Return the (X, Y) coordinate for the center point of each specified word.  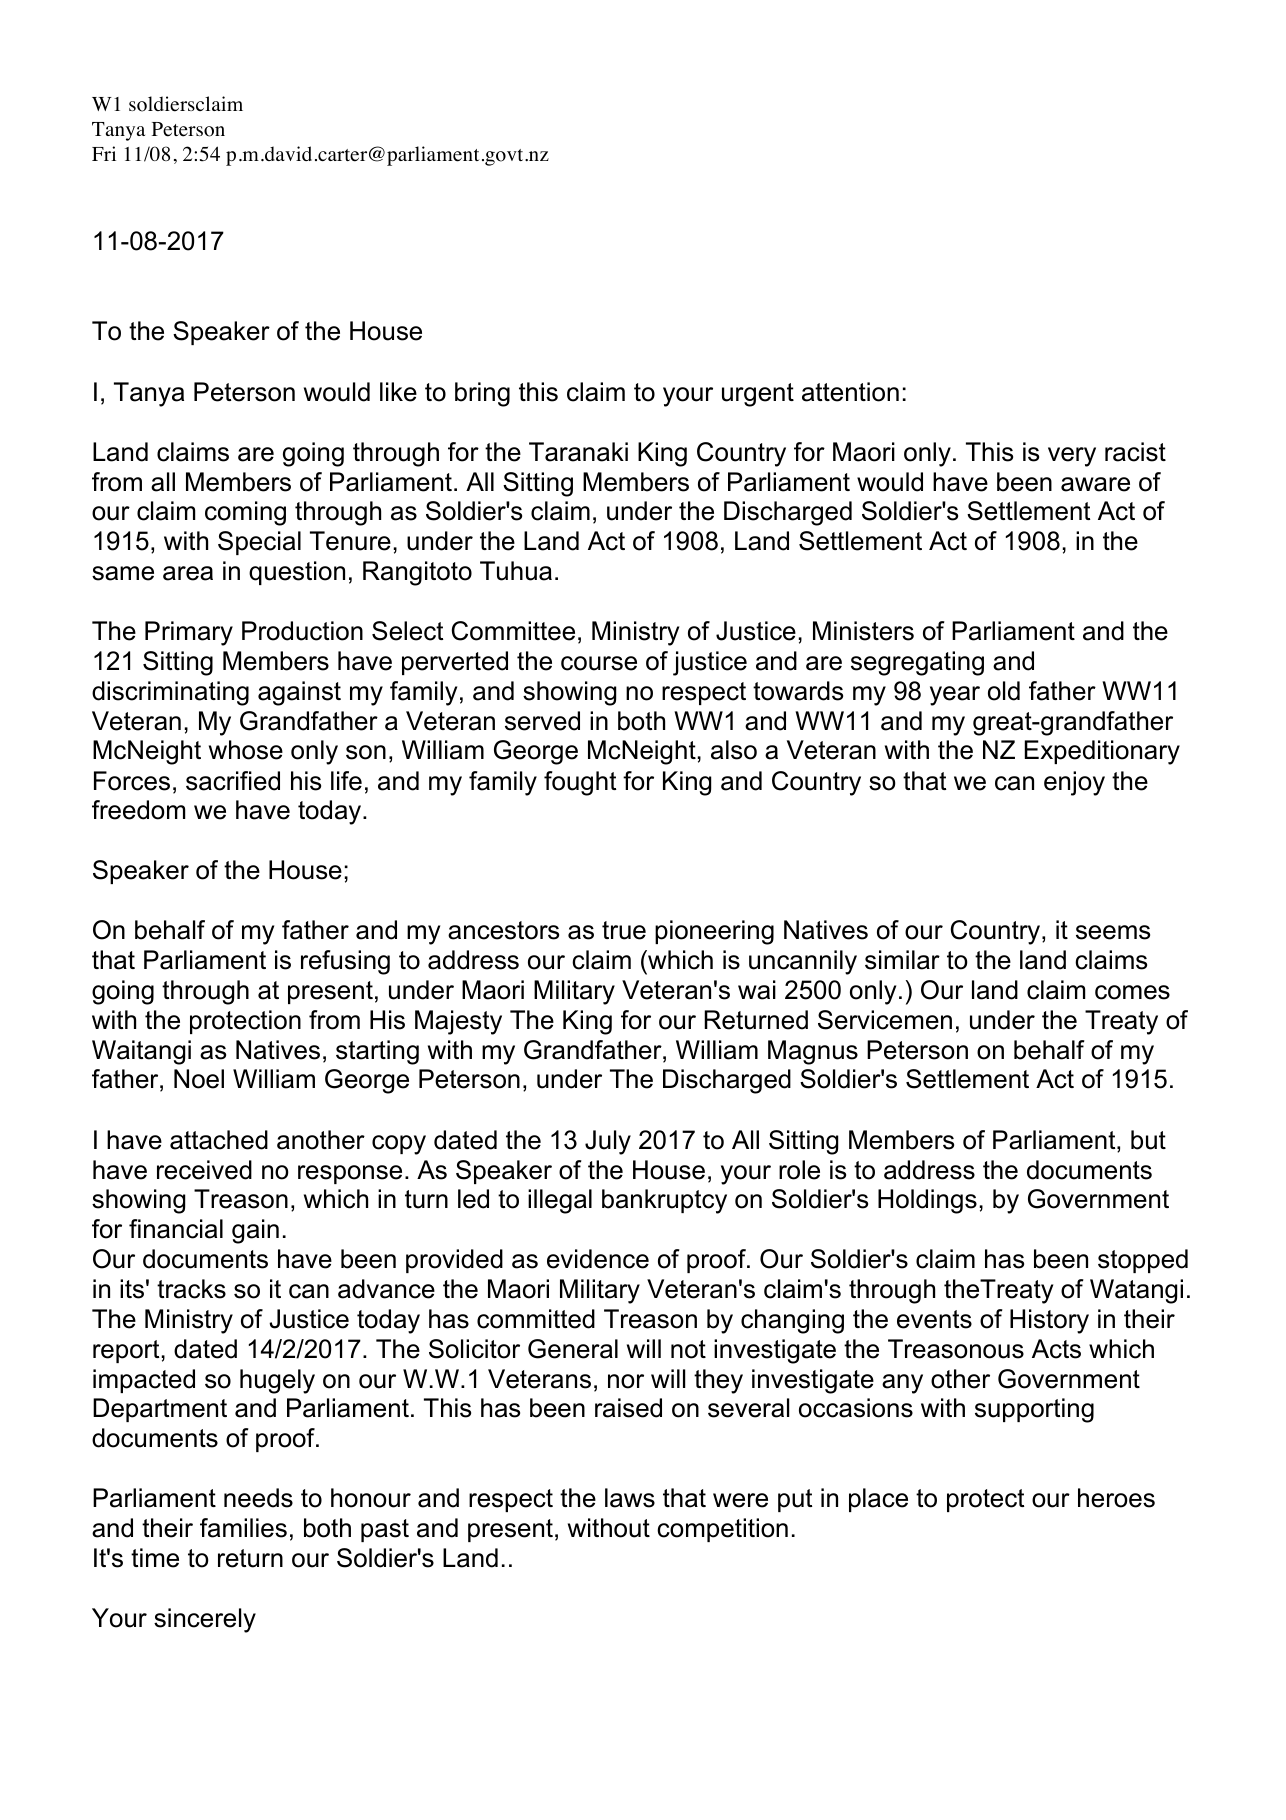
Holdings (927, 1201)
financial (176, 1229)
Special (259, 543)
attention (850, 392)
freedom (138, 810)
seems (1113, 932)
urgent (758, 395)
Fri (104, 153)
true (624, 930)
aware (1095, 484)
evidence (598, 1259)
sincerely (205, 1620)
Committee (513, 631)
